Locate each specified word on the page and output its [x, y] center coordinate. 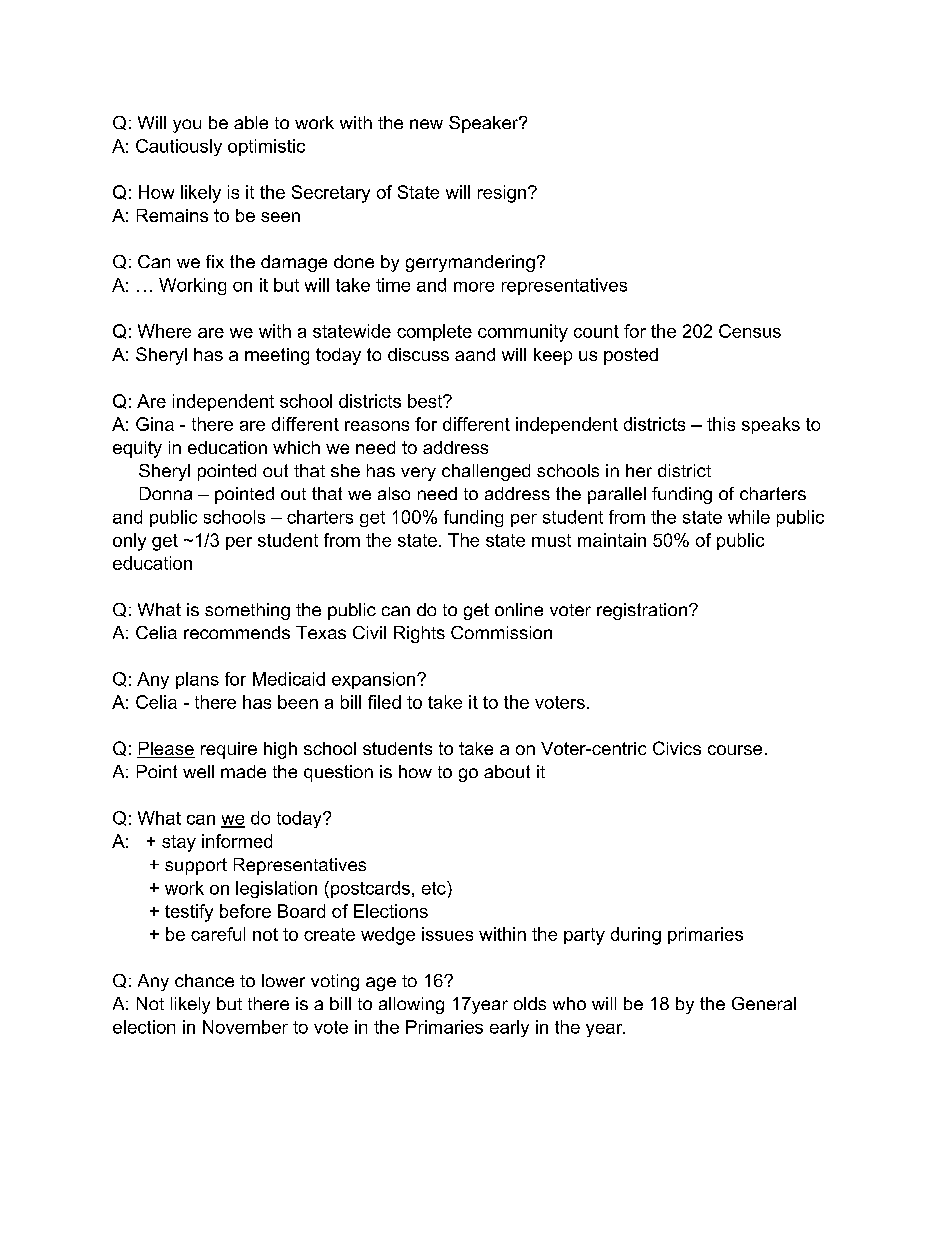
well [198, 771]
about [507, 771]
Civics [677, 748]
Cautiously [179, 147]
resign [503, 194]
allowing [411, 1005]
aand [475, 354]
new [426, 124]
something [247, 611]
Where [164, 331]
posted [631, 356]
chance [204, 980]
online [519, 609]
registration [642, 611]
